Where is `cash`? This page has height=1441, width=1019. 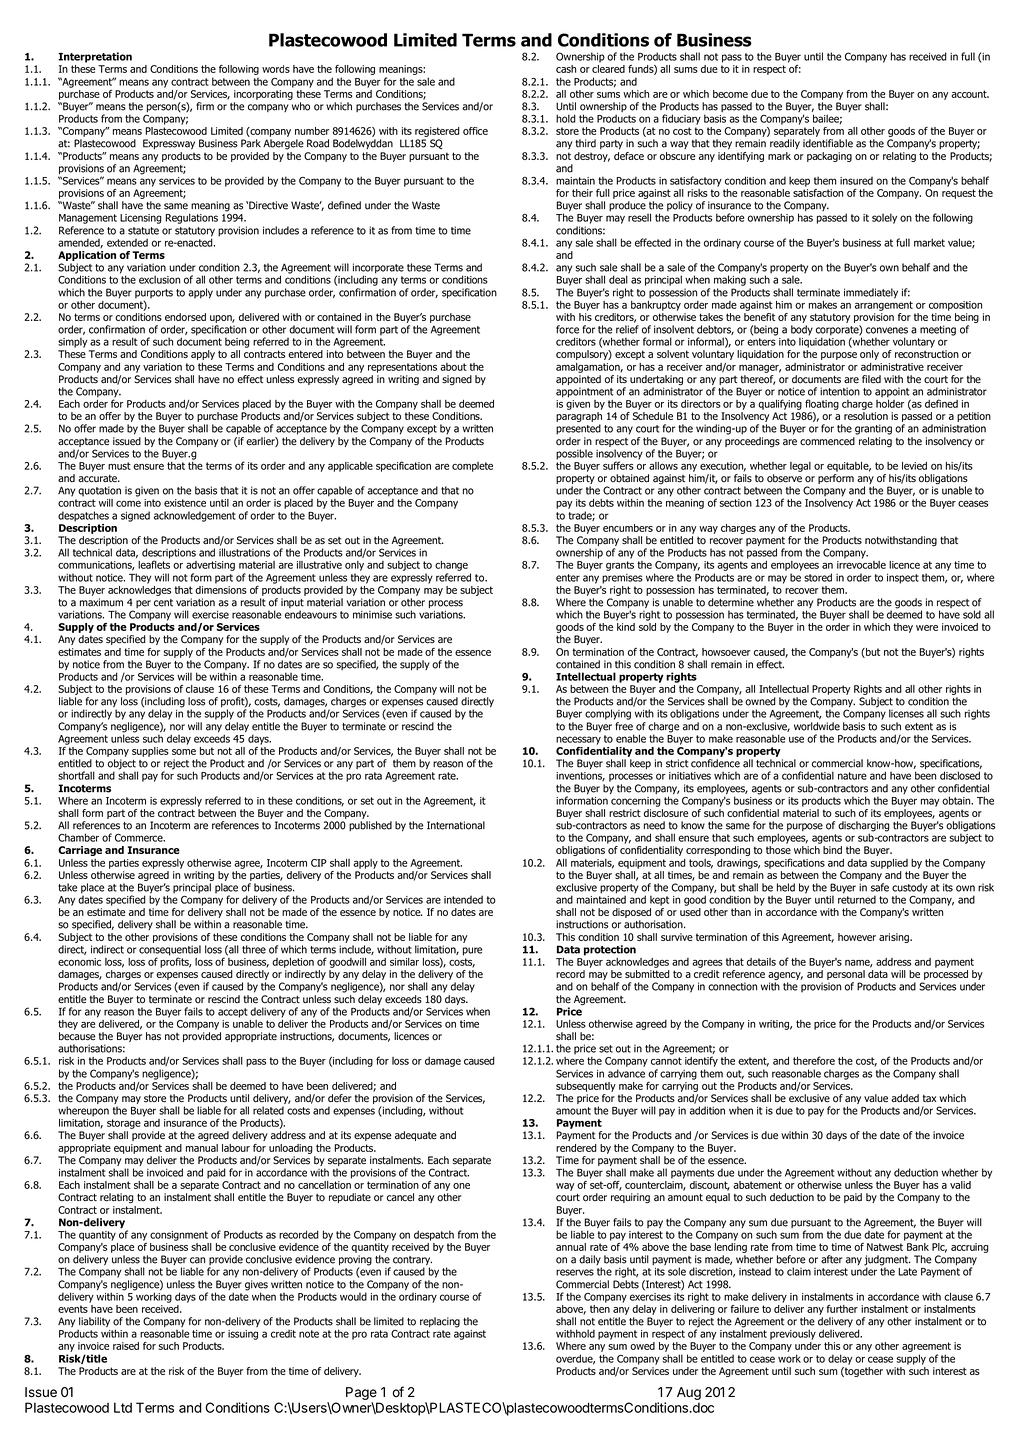
cash is located at coordinates (566, 69).
